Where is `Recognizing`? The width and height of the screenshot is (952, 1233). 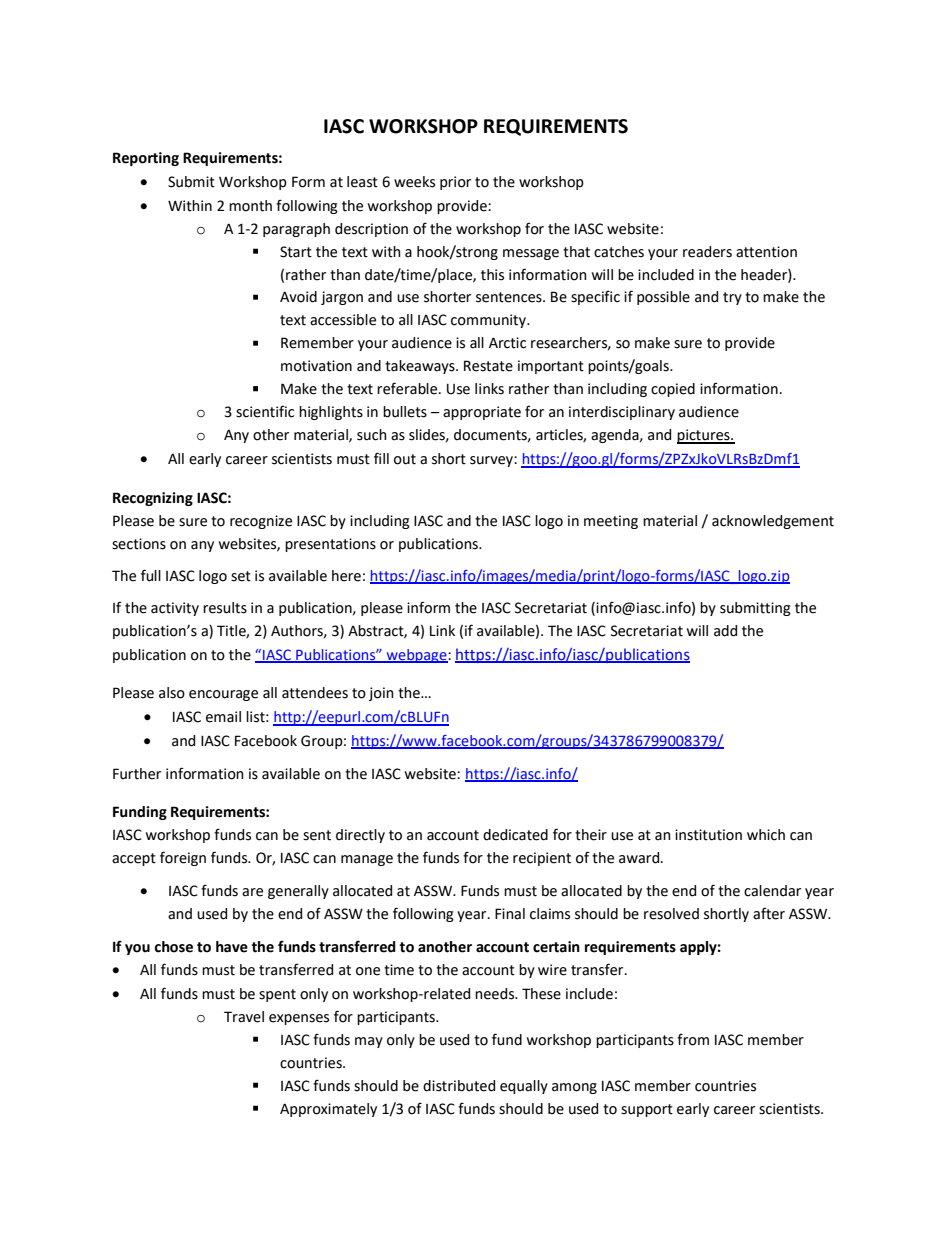 Recognizing is located at coordinates (153, 499).
